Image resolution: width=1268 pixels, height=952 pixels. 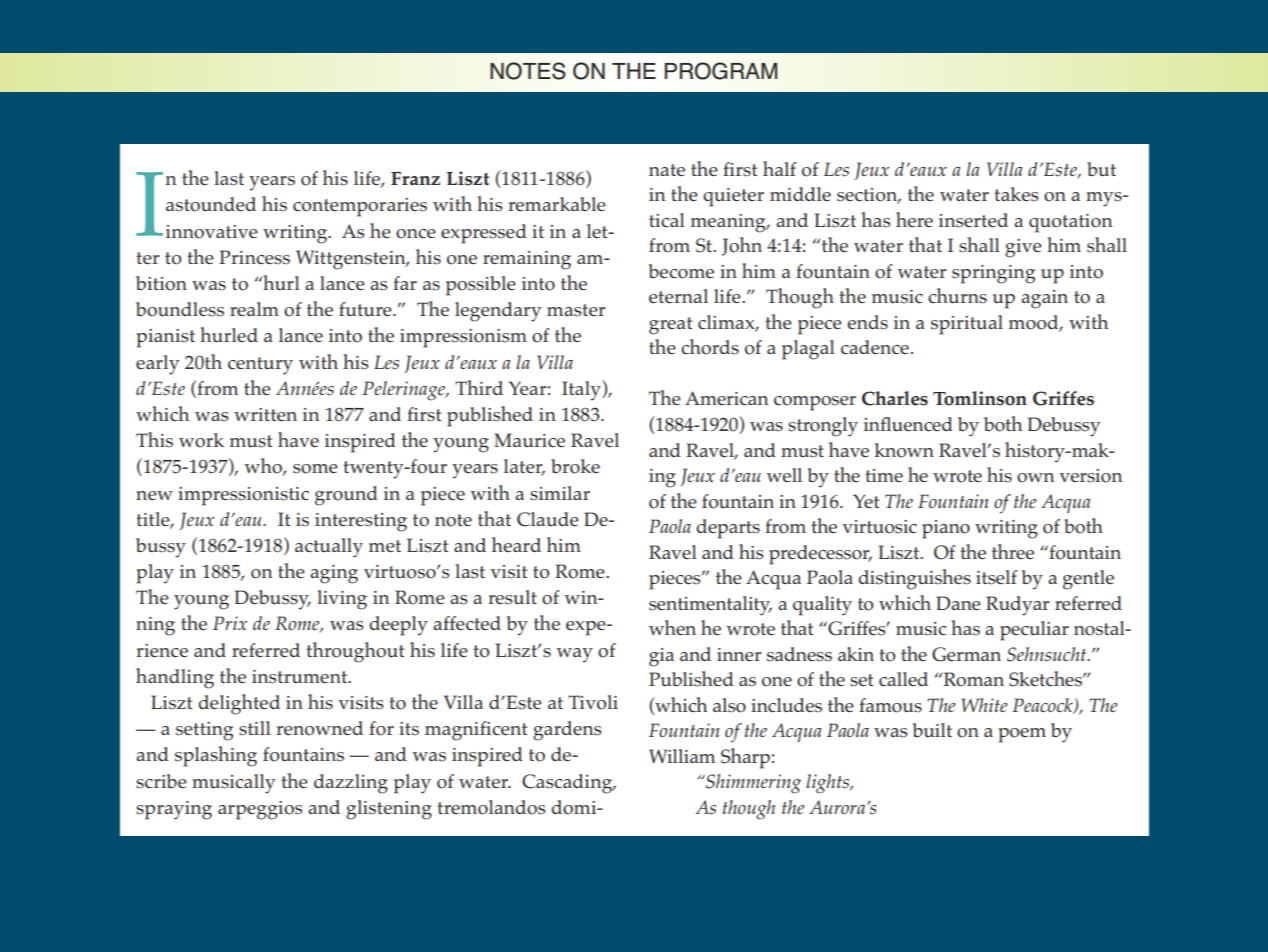 What do you see at coordinates (721, 71) in the image?
I see `PROGRAM` at bounding box center [721, 71].
